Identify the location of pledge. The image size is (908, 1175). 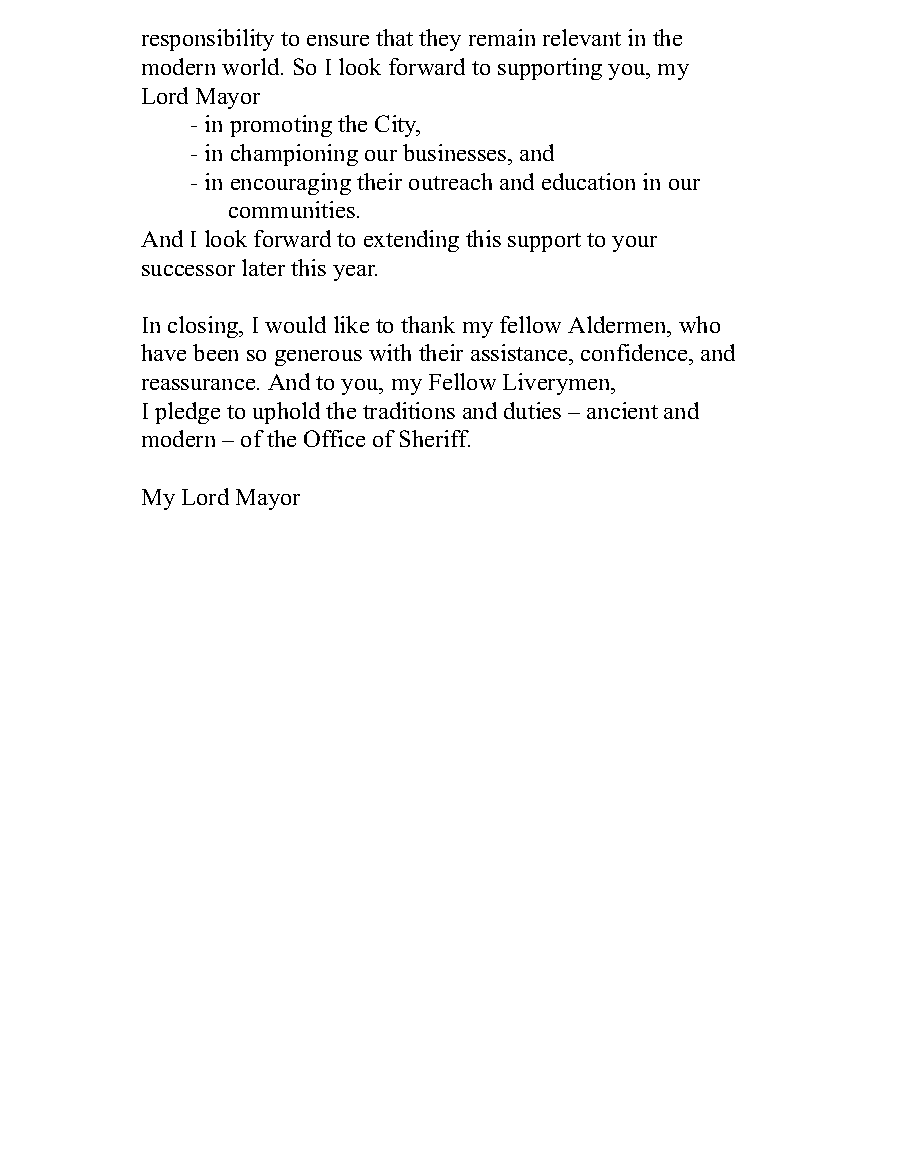
(187, 413).
